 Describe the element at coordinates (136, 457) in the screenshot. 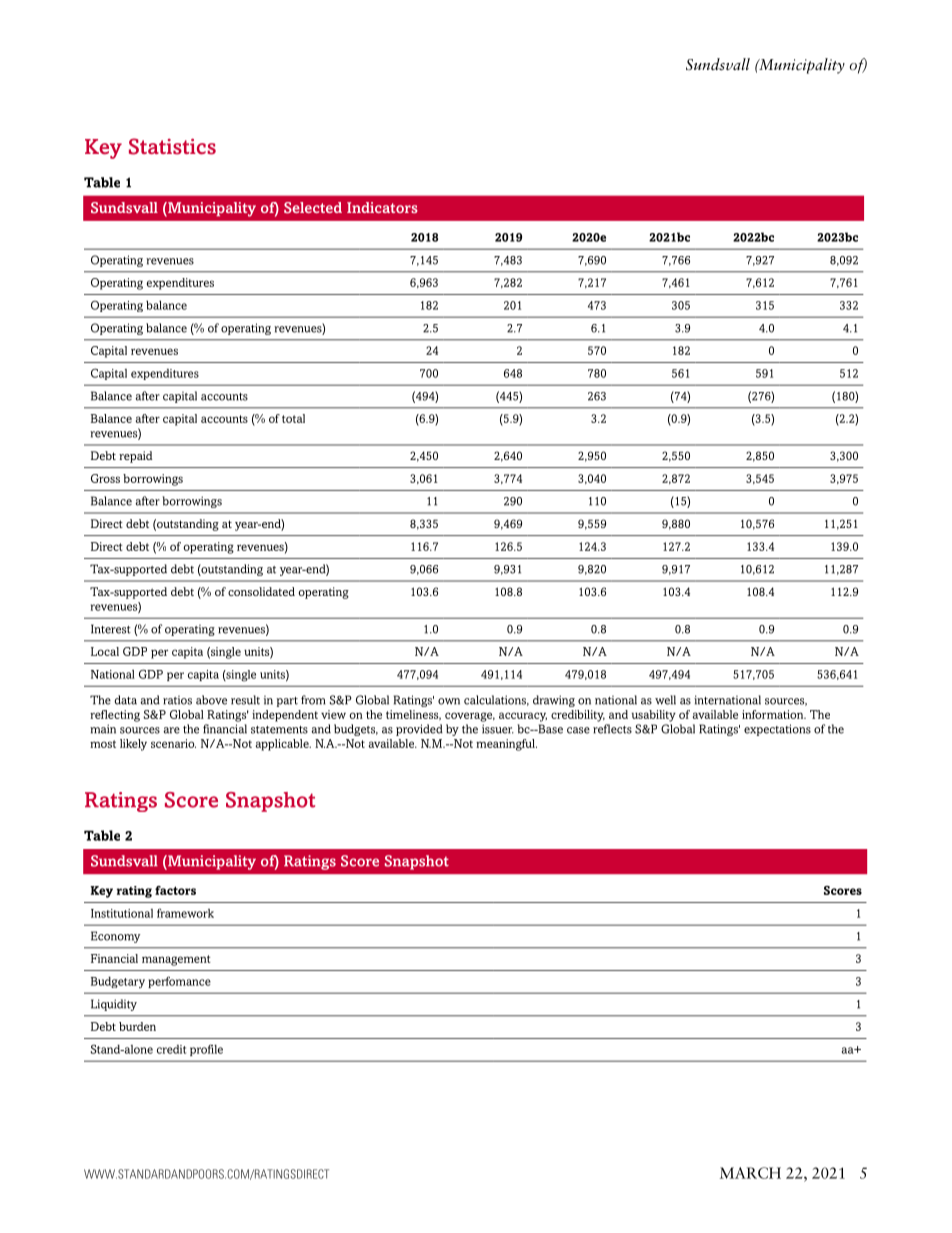

I see `repaid` at that location.
